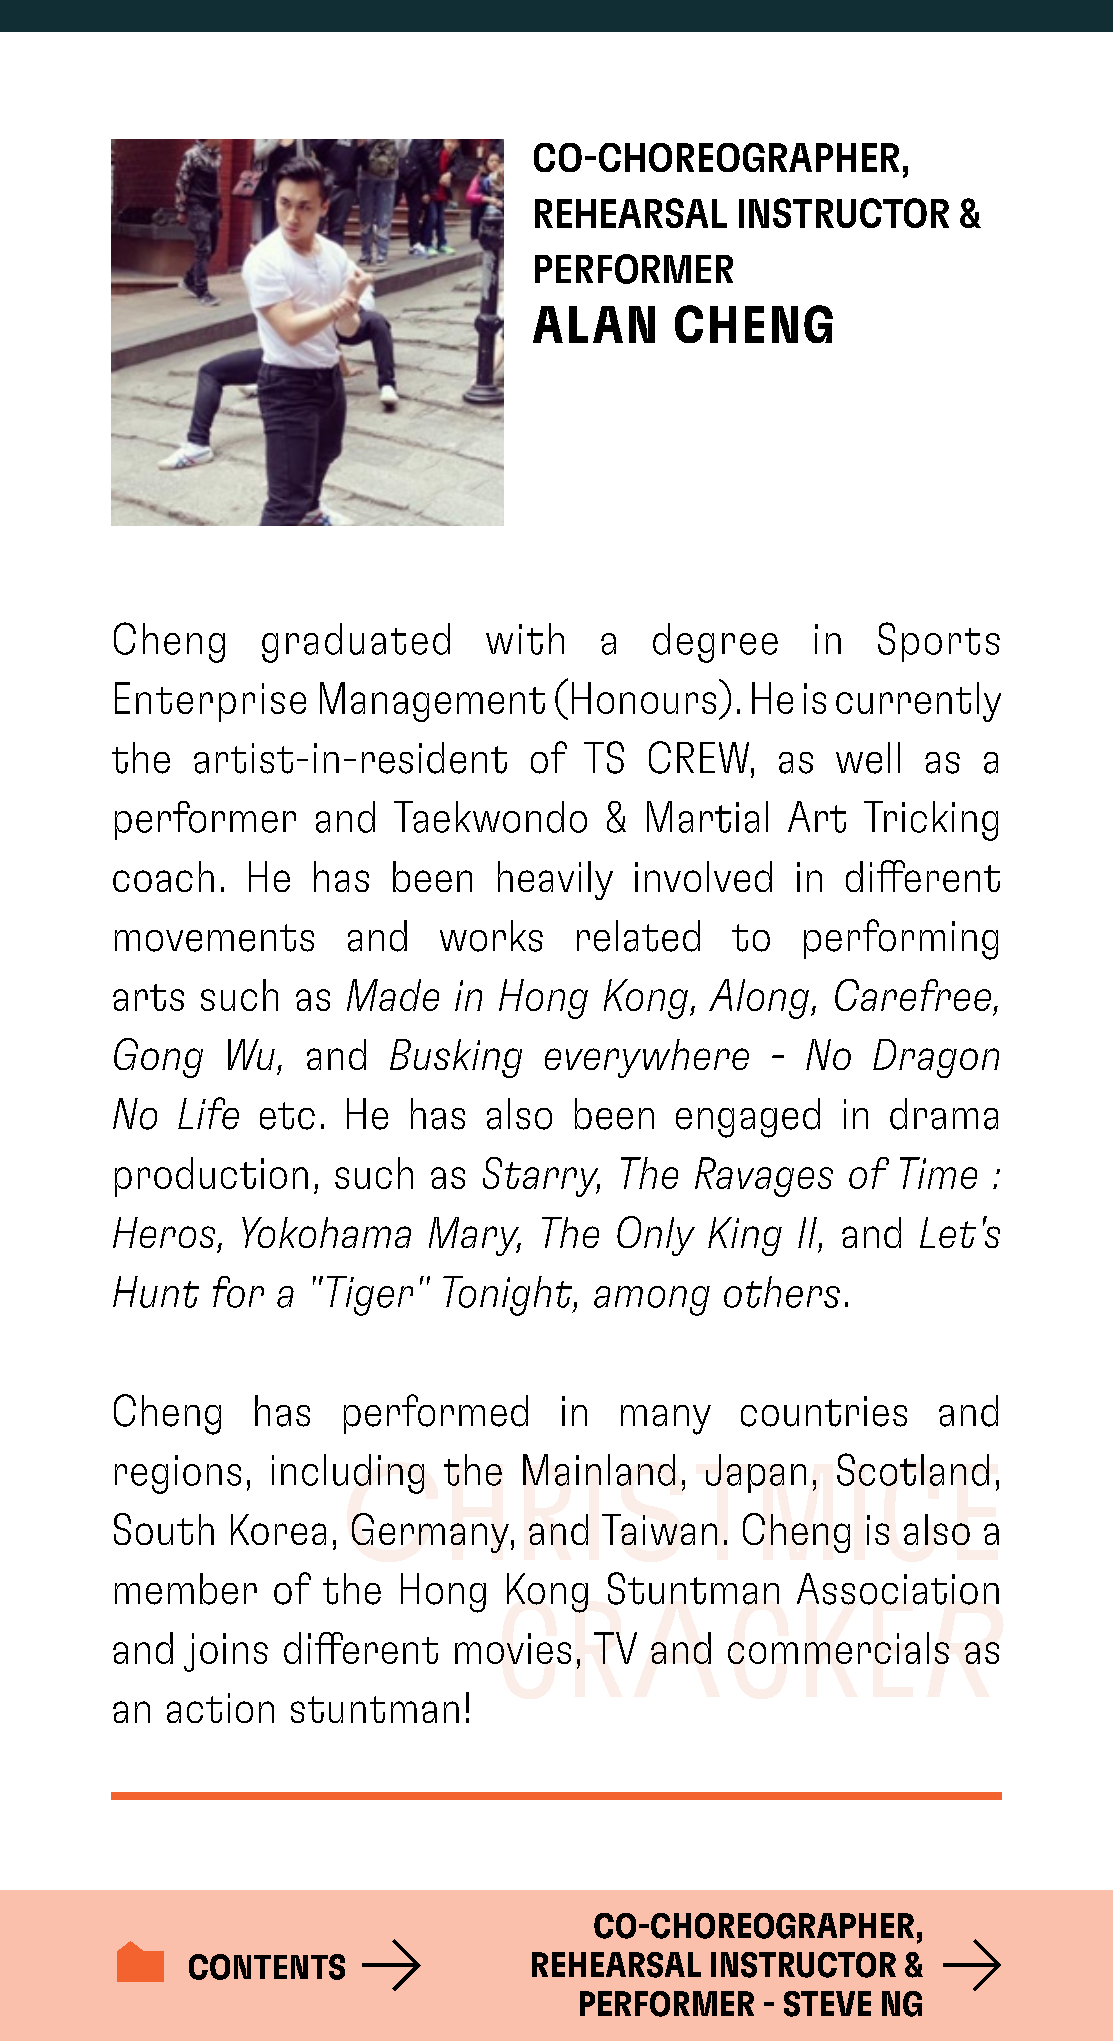 The image size is (1113, 2041). I want to click on ALAN, so click(594, 324).
